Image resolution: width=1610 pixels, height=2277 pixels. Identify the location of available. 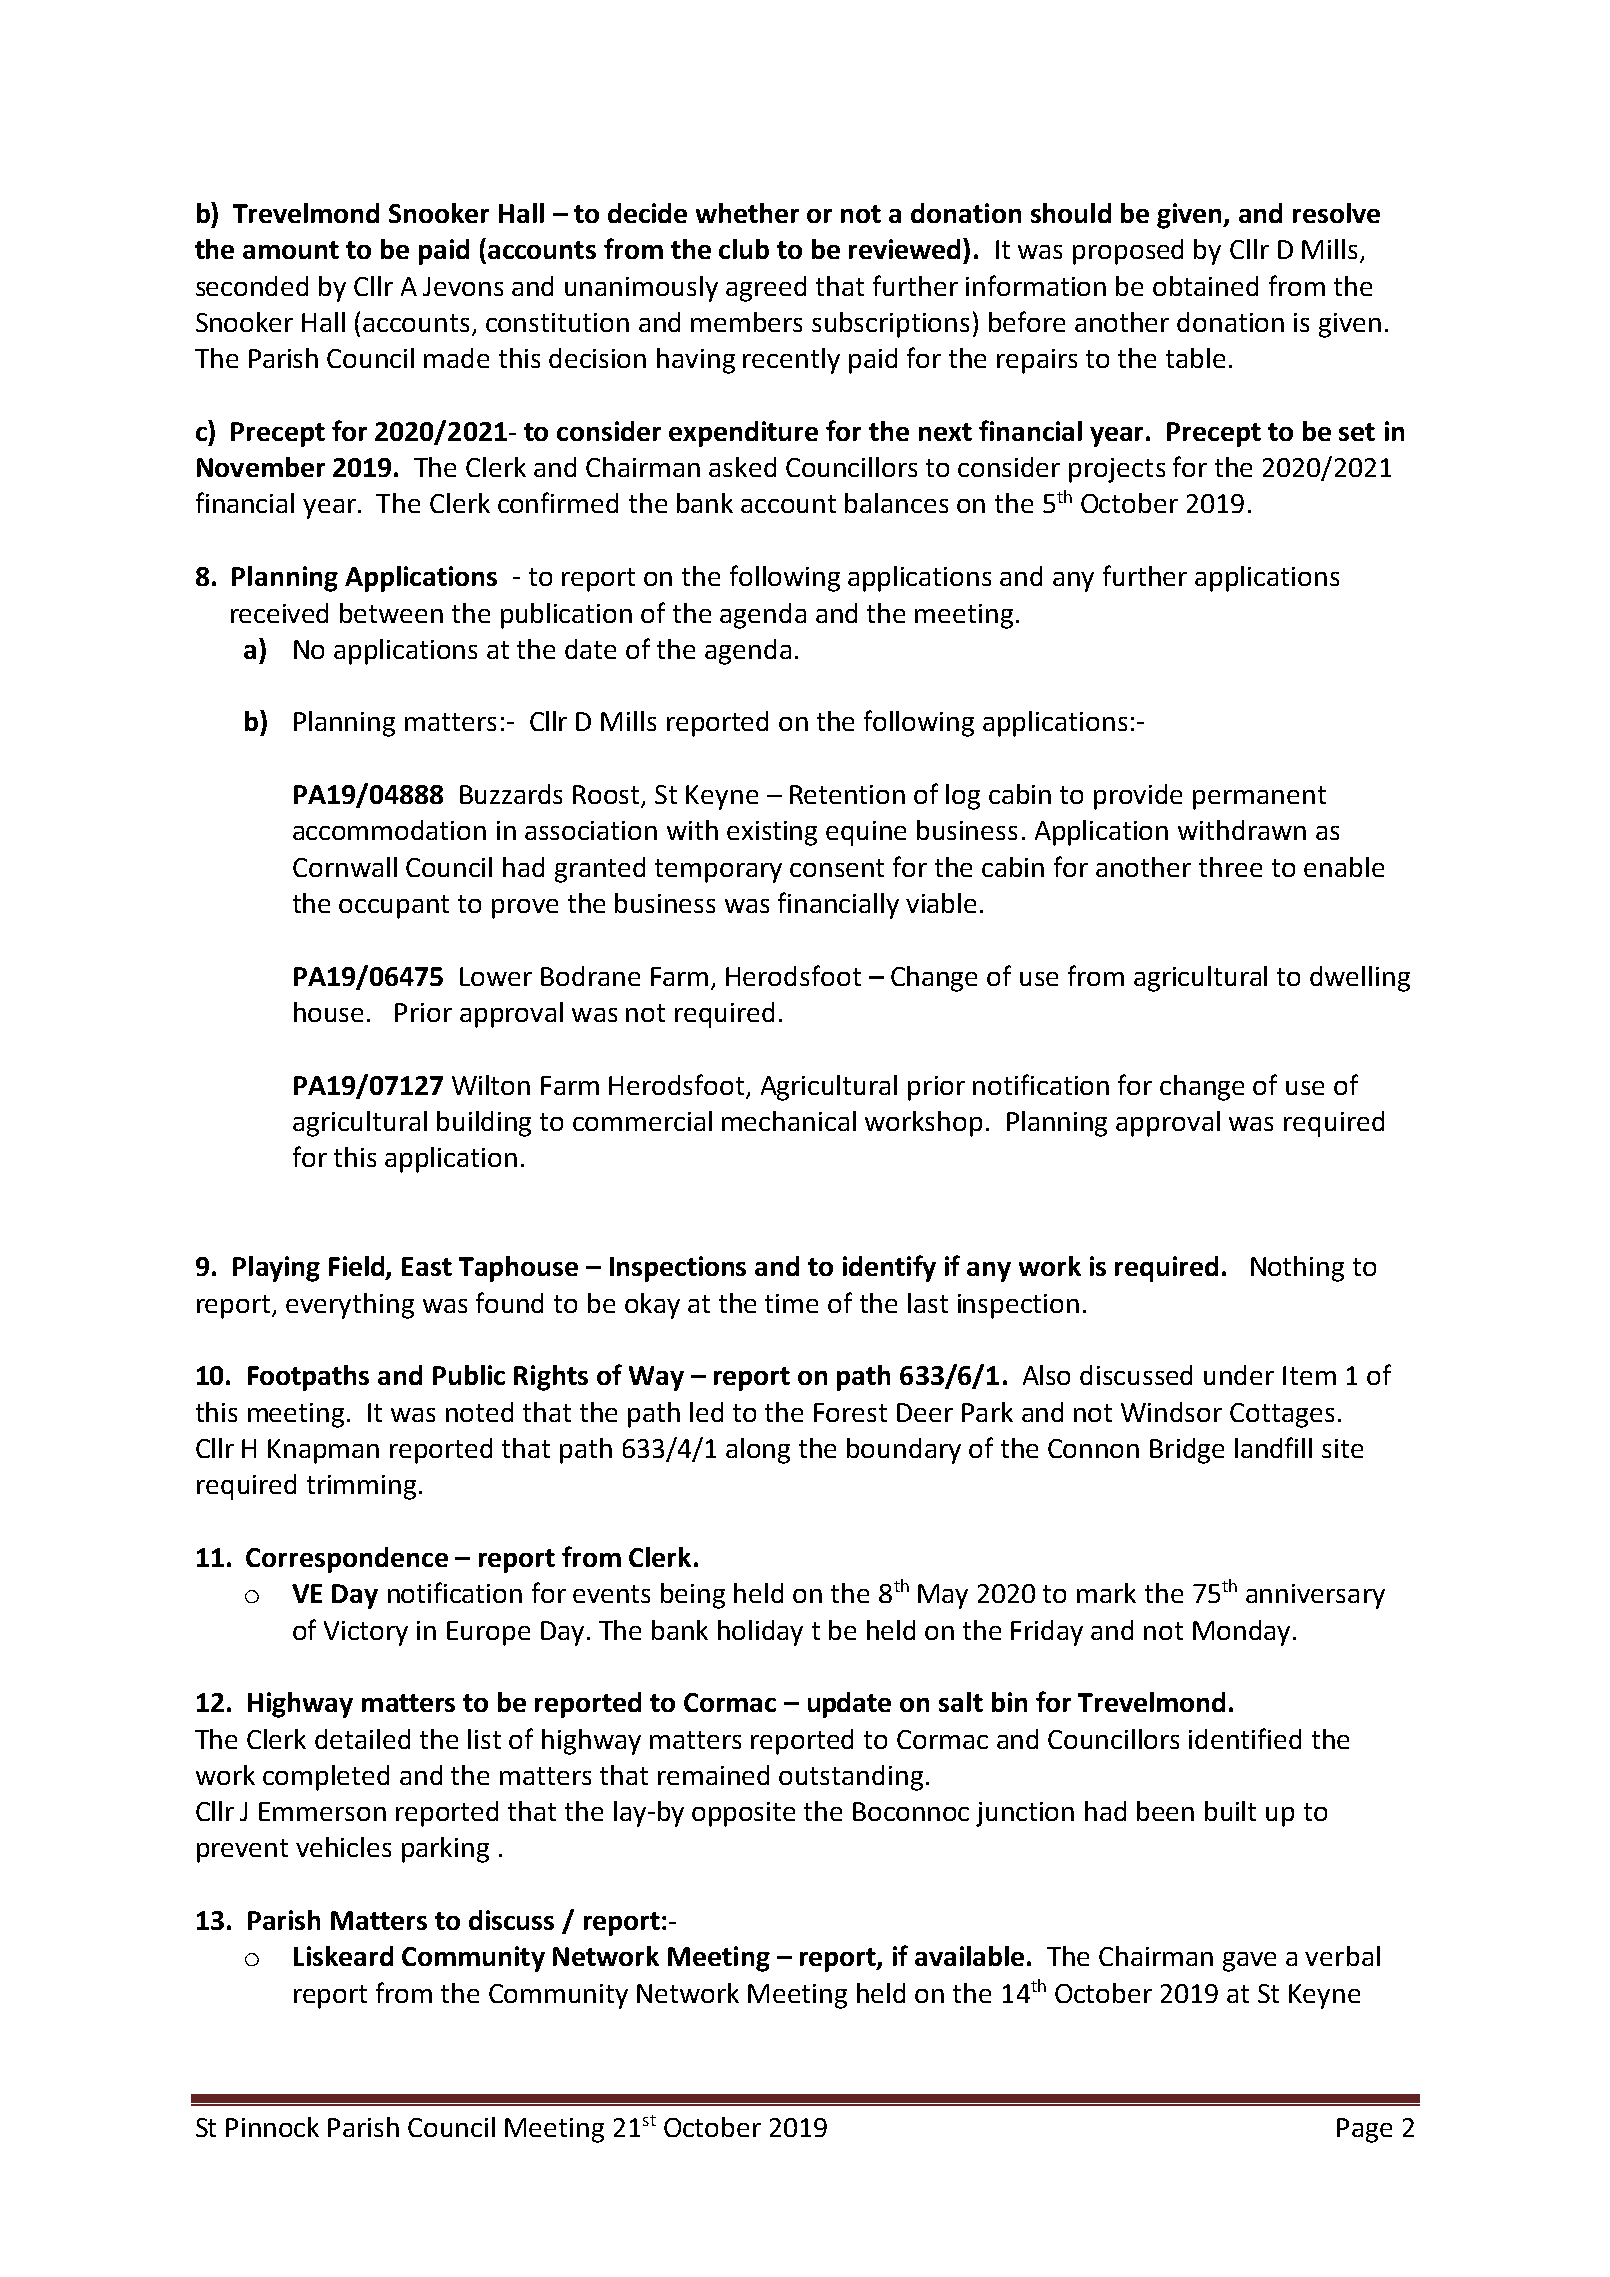
(969, 1956).
